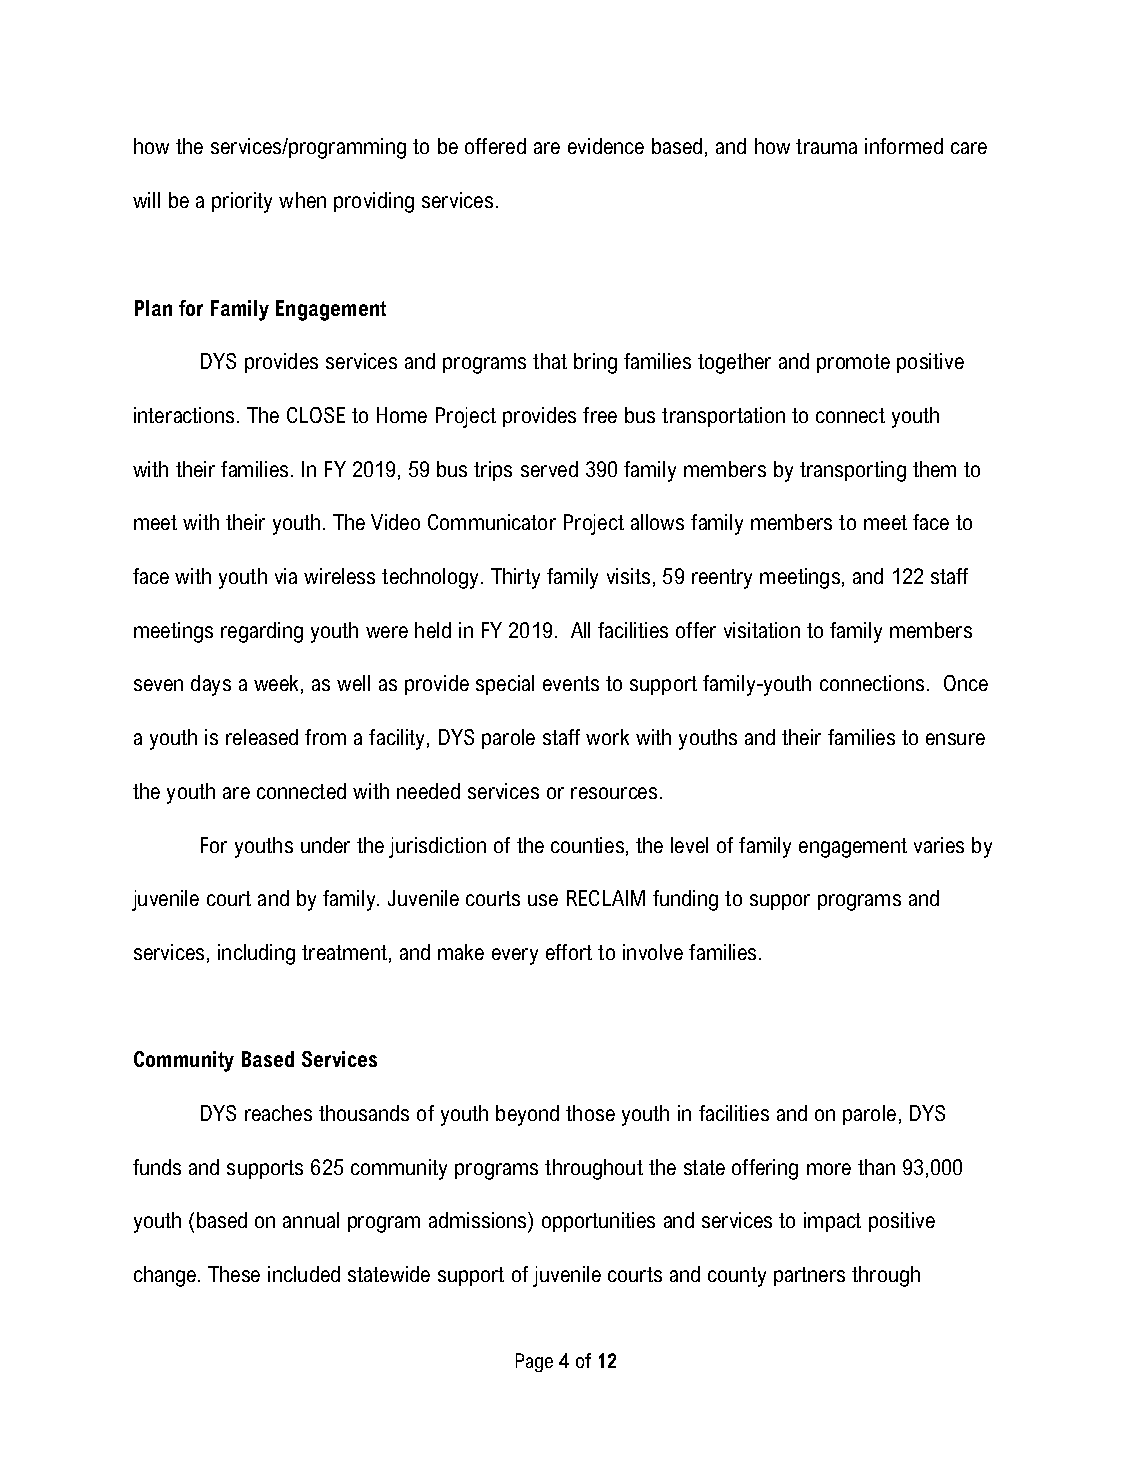  I want to click on Page, so click(534, 1362).
